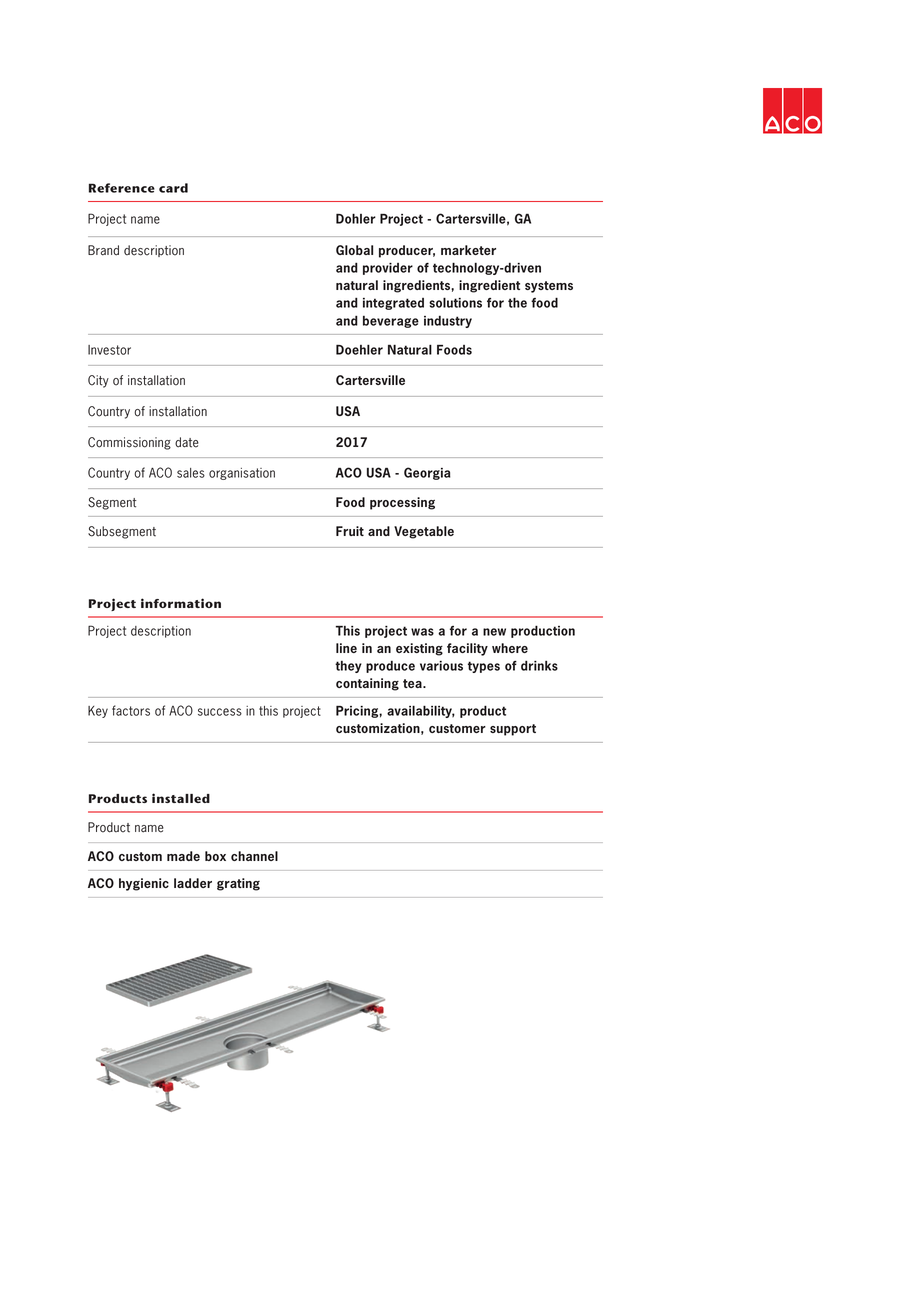 The width and height of the page is (924, 1308). What do you see at coordinates (427, 473) in the page?
I see `Georgia` at bounding box center [427, 473].
